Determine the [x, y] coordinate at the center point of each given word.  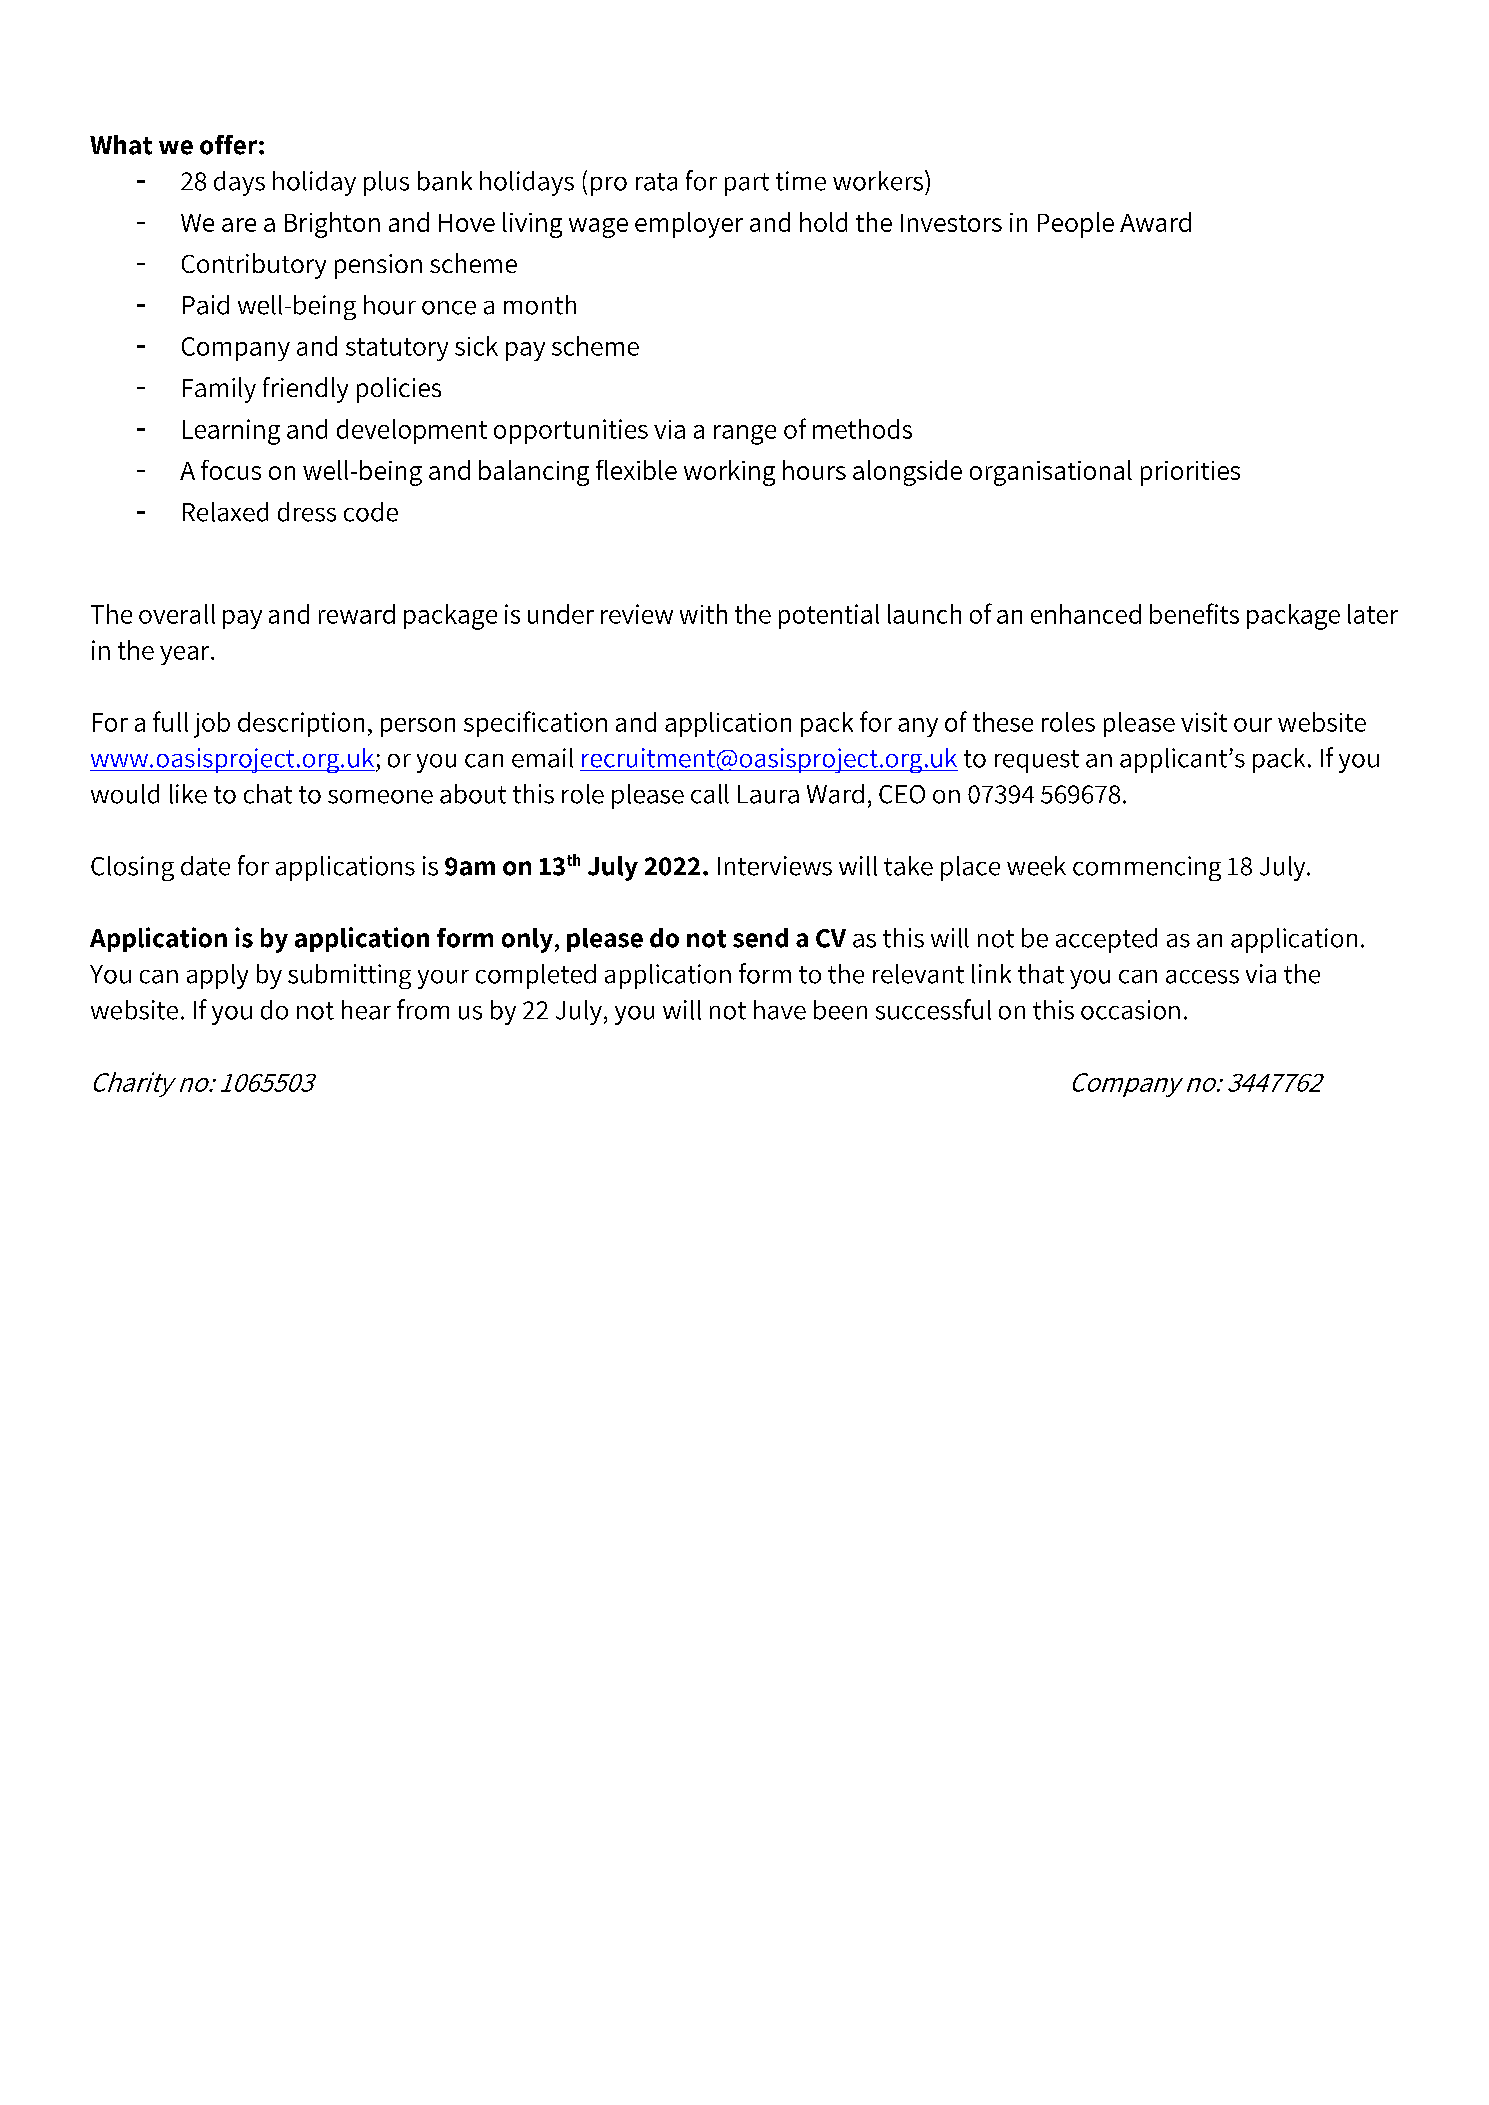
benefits [1194, 613]
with [703, 614]
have [780, 1010]
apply [217, 976]
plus [386, 183]
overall [177, 614]
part [747, 184]
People [1076, 225]
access [1202, 977]
